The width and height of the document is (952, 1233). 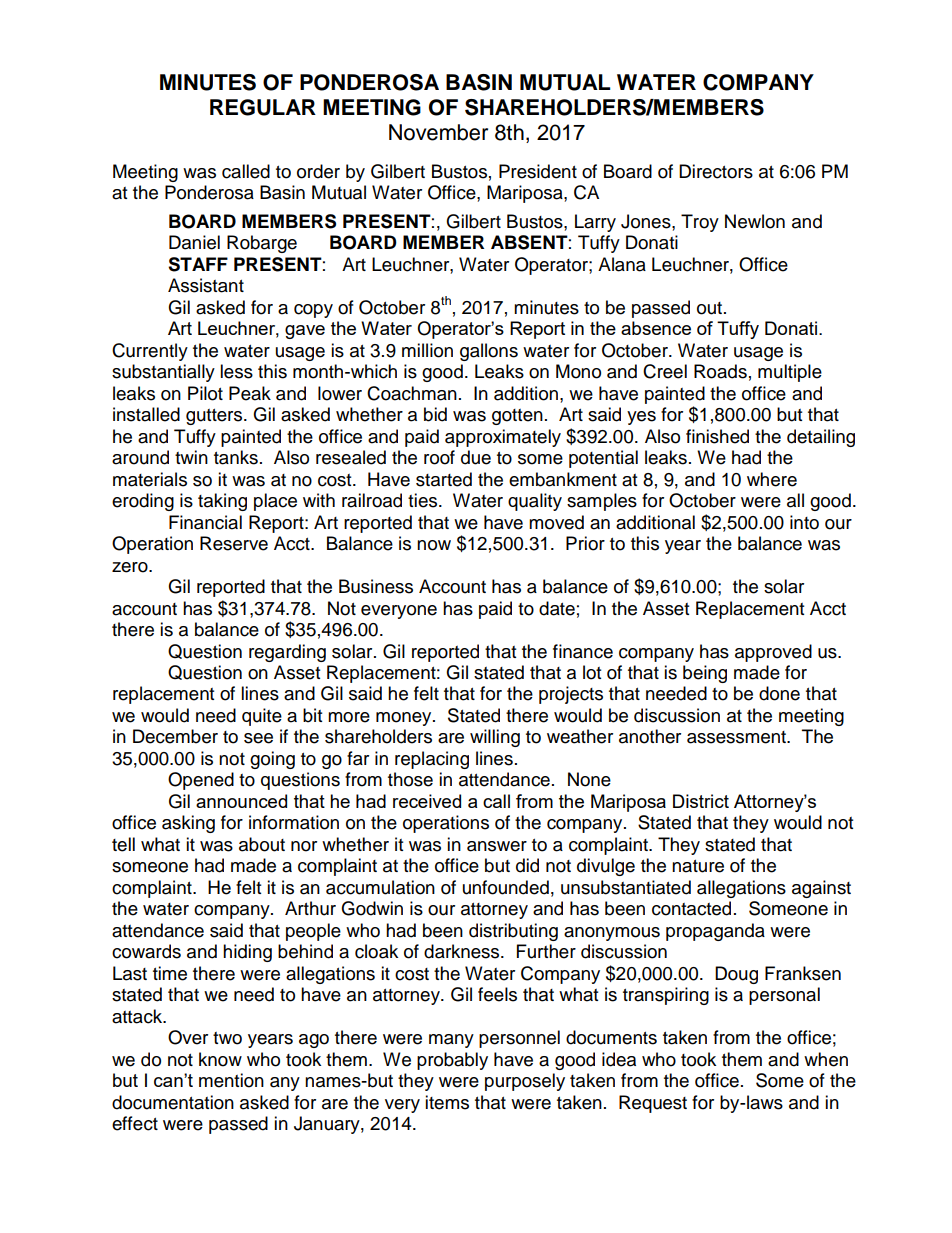 I want to click on mention, so click(x=231, y=1080).
